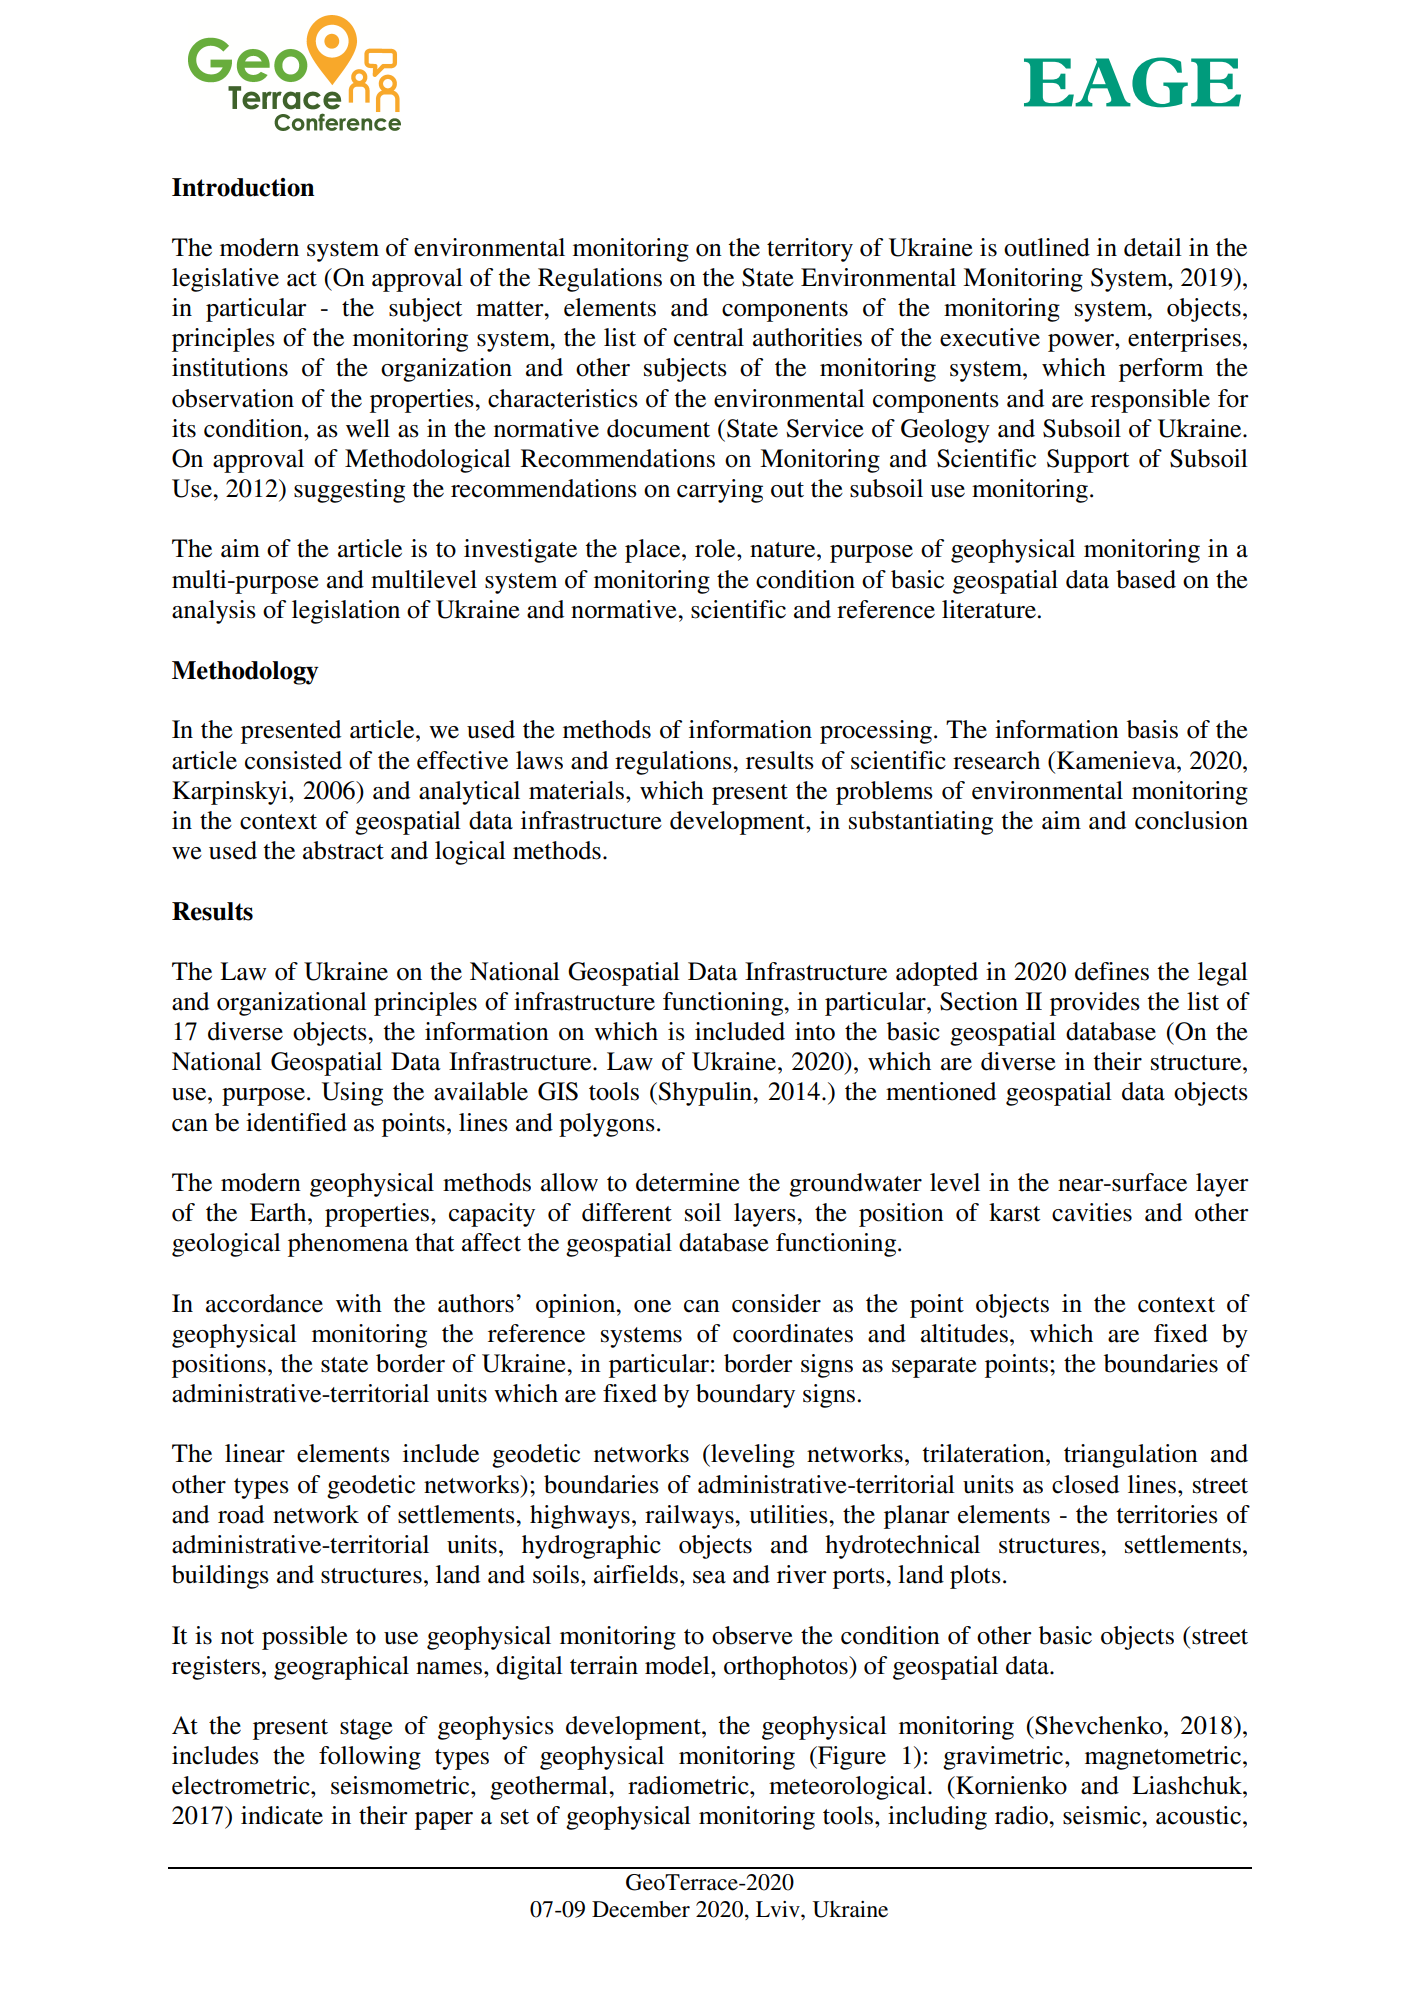 The image size is (1419, 2008). What do you see at coordinates (1092, 1212) in the screenshot?
I see `cavities` at bounding box center [1092, 1212].
